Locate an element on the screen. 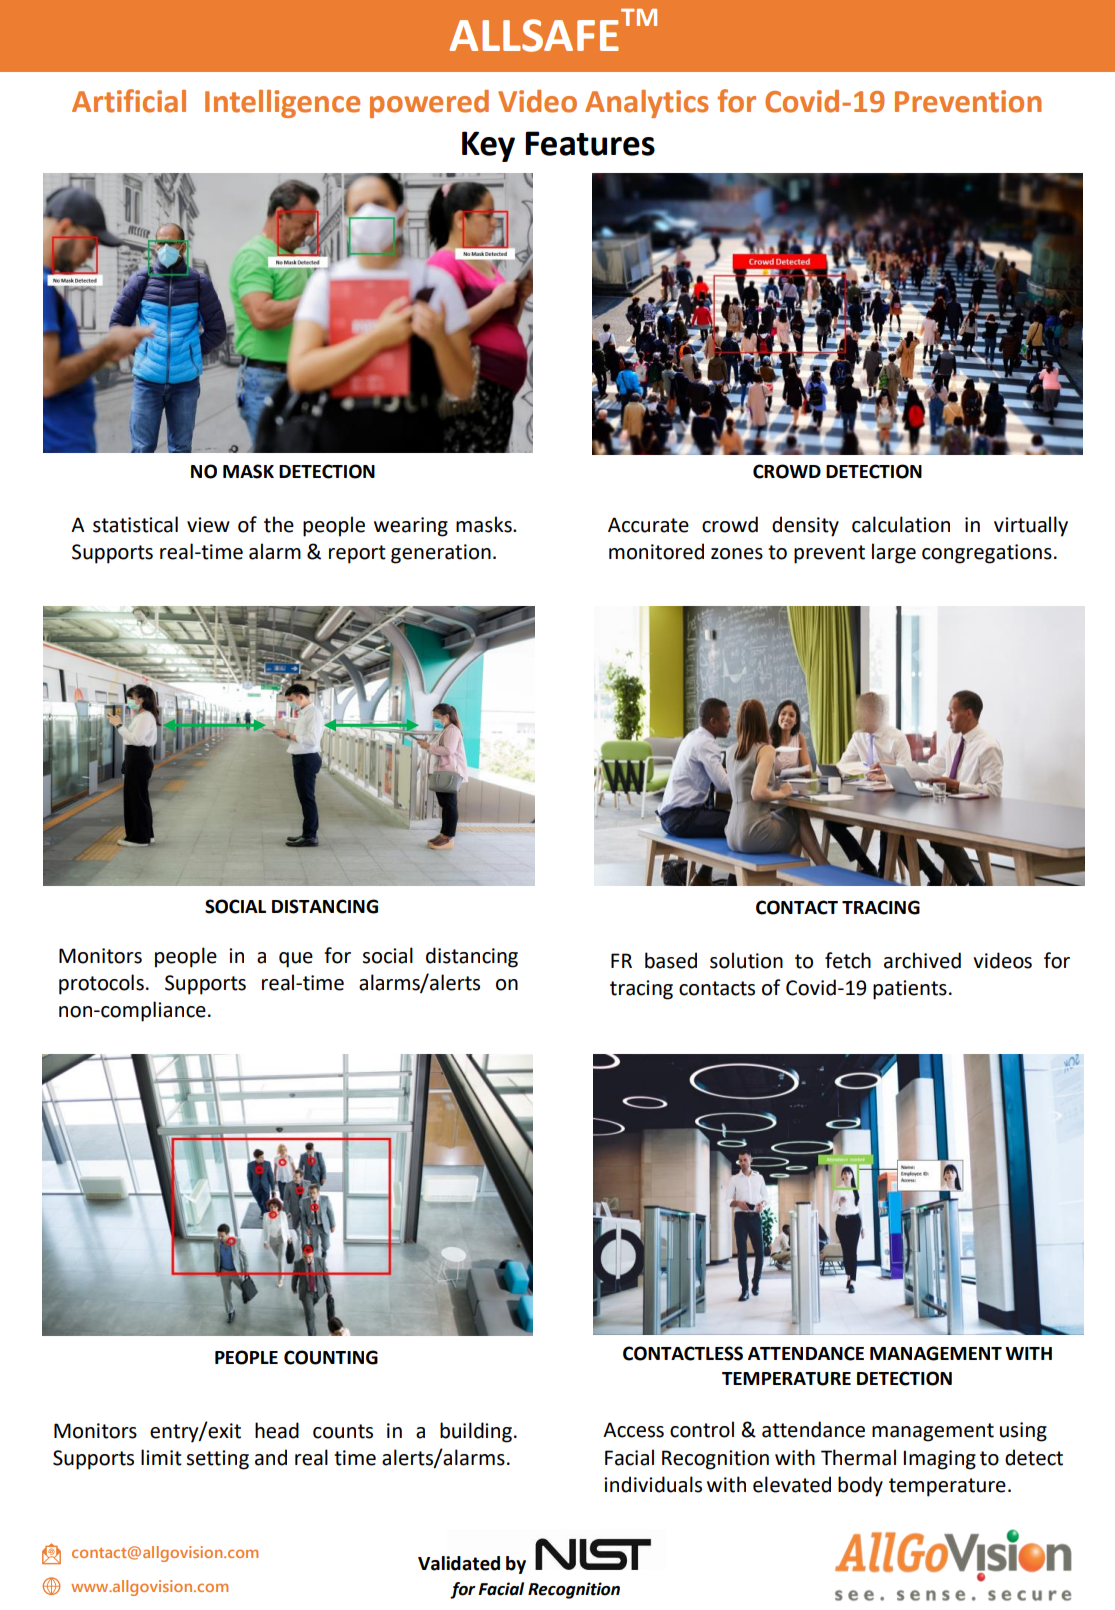 The image size is (1115, 1610). based is located at coordinates (671, 960).
